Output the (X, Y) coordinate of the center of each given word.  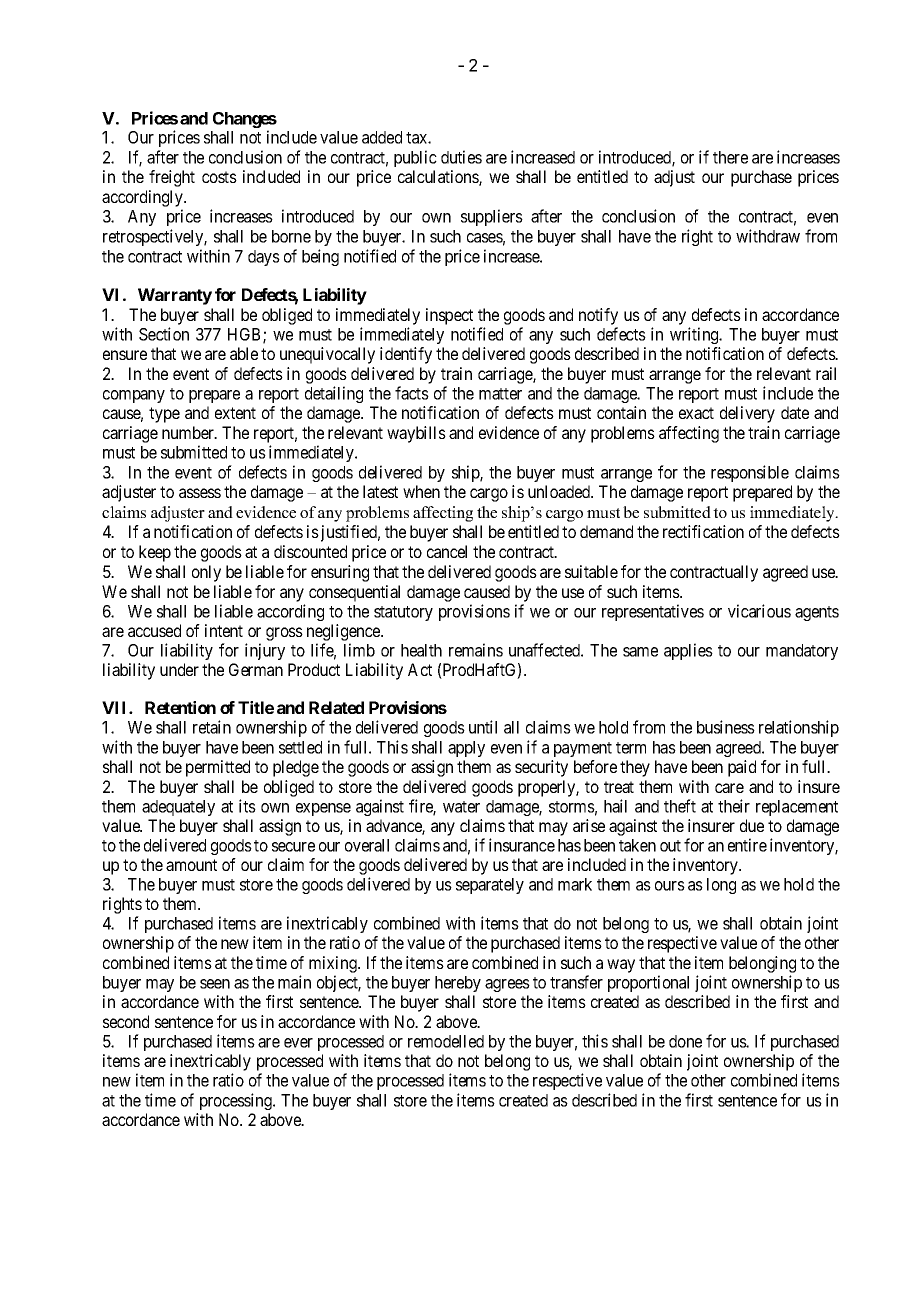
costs (219, 177)
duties (461, 157)
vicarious (759, 611)
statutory (403, 613)
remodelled (446, 1041)
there (730, 157)
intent (224, 630)
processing (237, 1101)
